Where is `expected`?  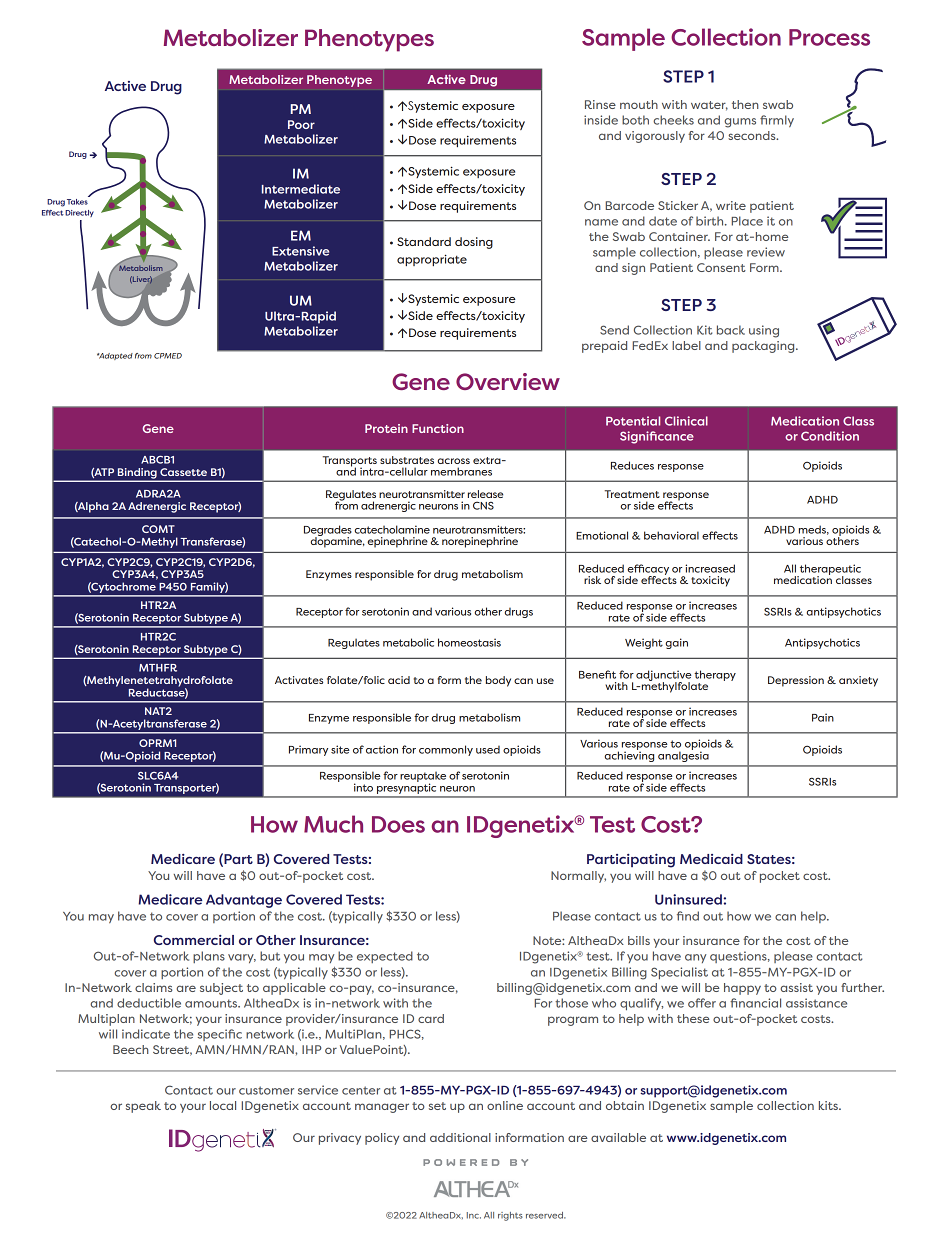
expected is located at coordinates (385, 957).
